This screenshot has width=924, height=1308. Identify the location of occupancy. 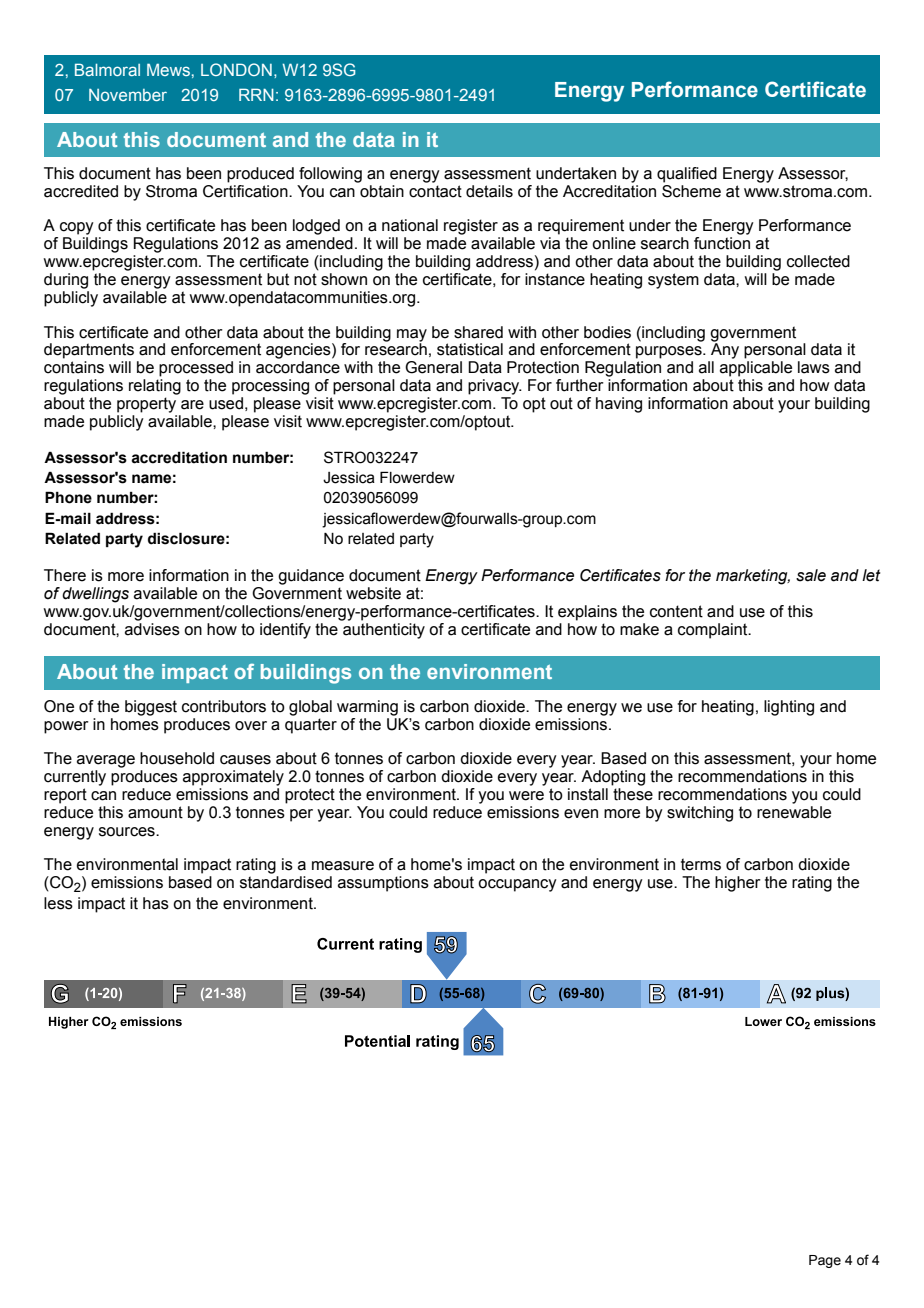
(517, 885).
